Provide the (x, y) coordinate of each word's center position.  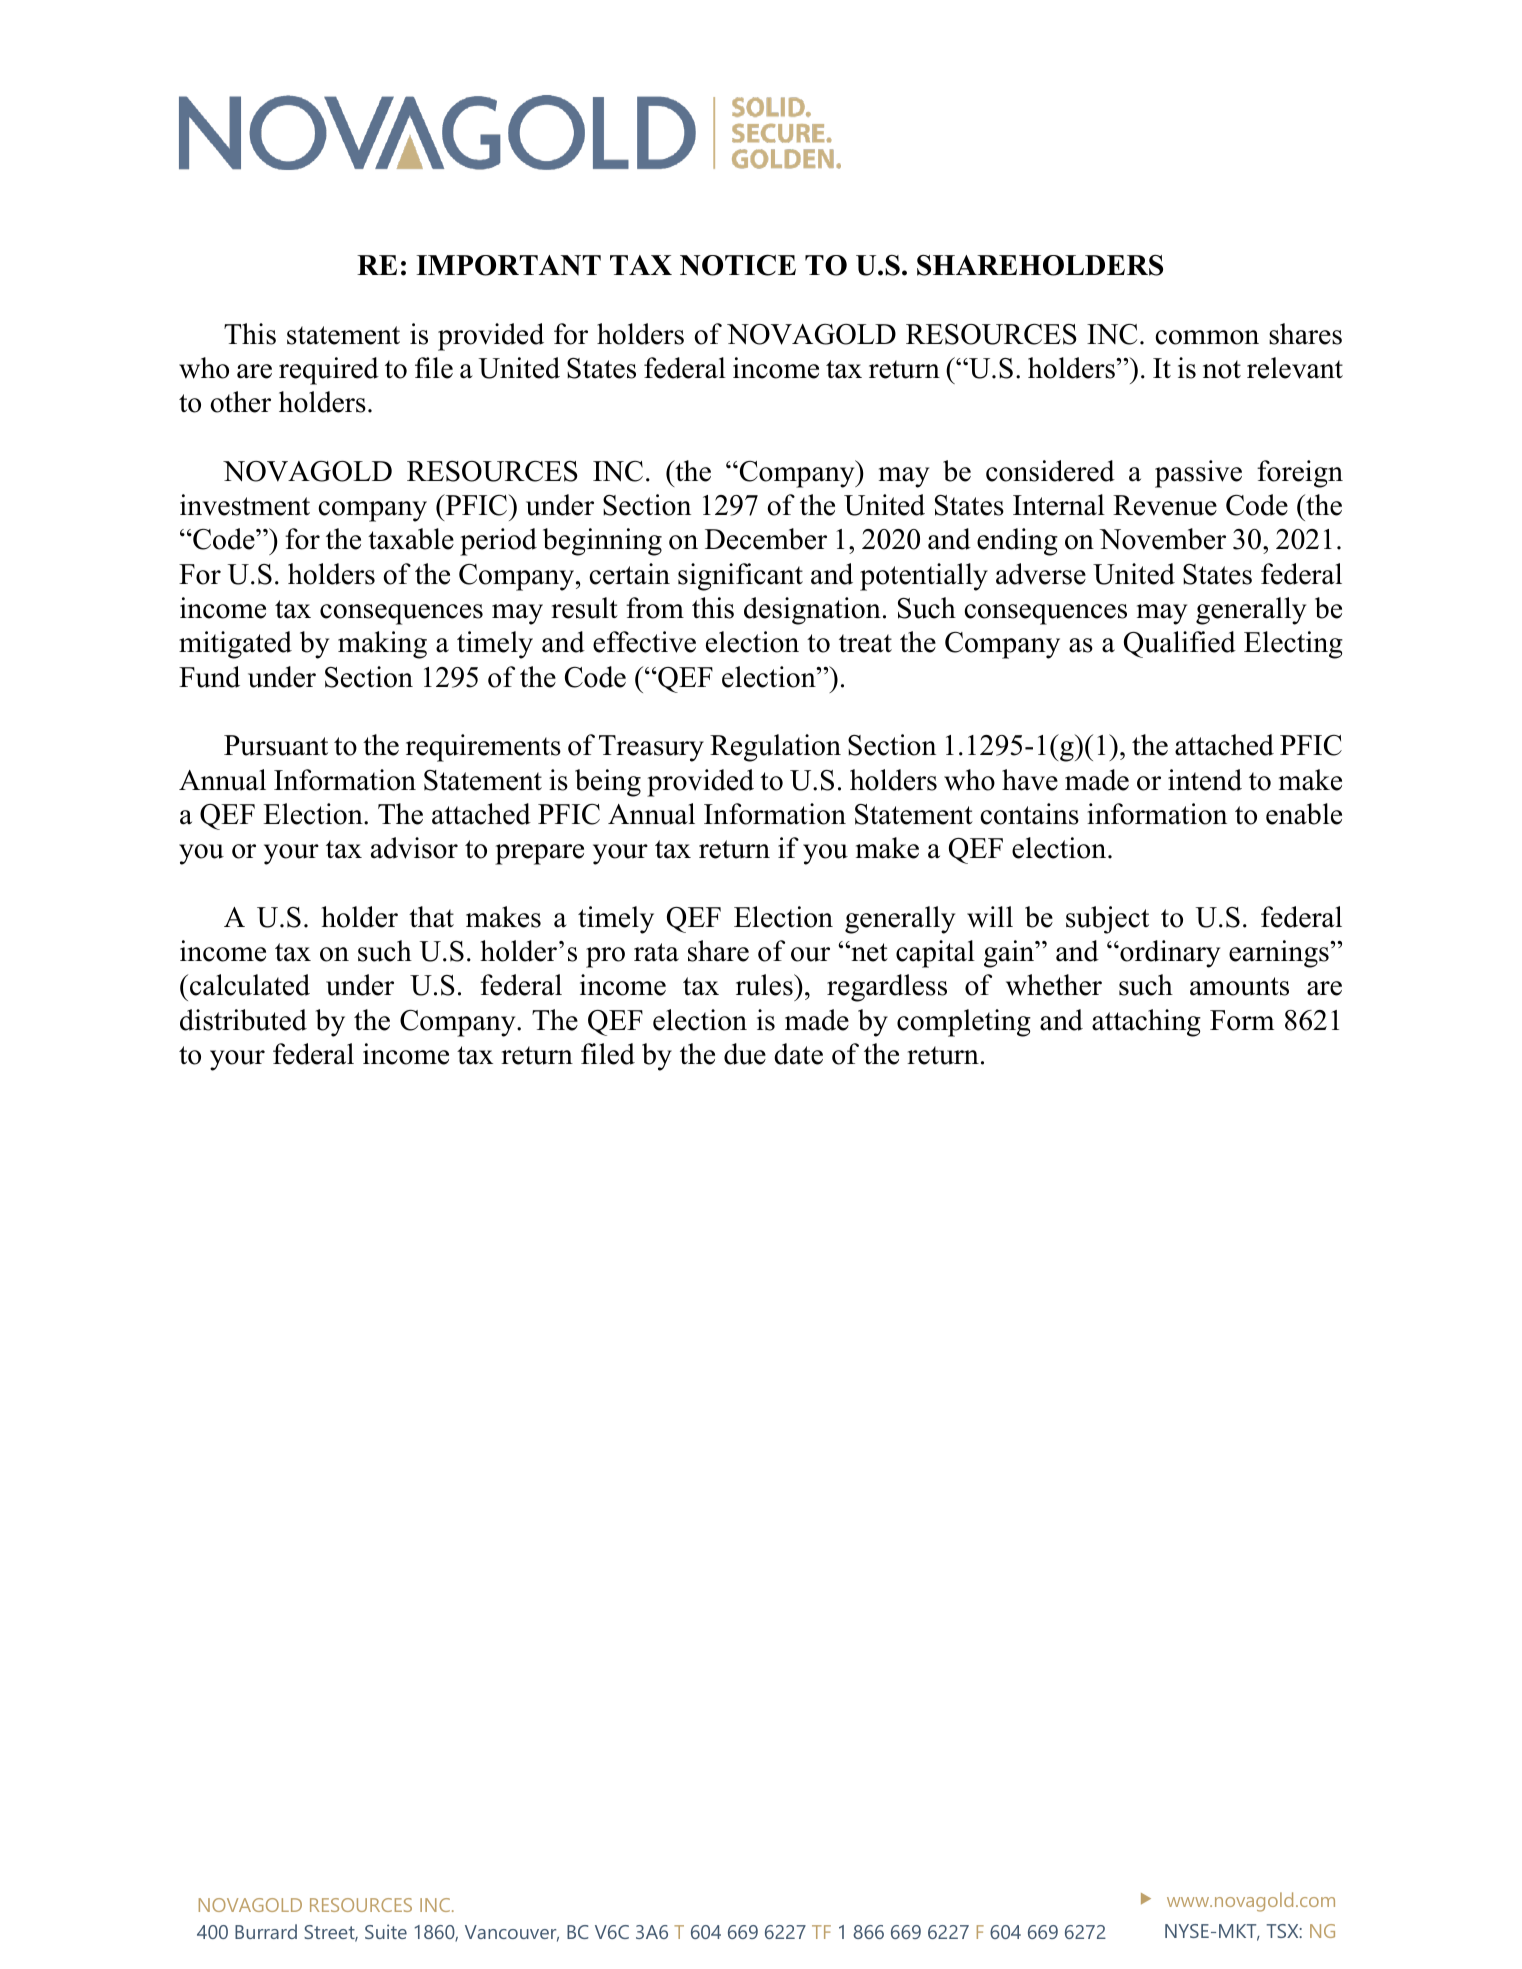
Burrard (266, 1931)
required (329, 371)
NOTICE (738, 265)
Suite (386, 1931)
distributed (243, 1020)
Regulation (775, 748)
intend (1205, 780)
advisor (414, 848)
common (1207, 337)
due (745, 1054)
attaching (1146, 1023)
